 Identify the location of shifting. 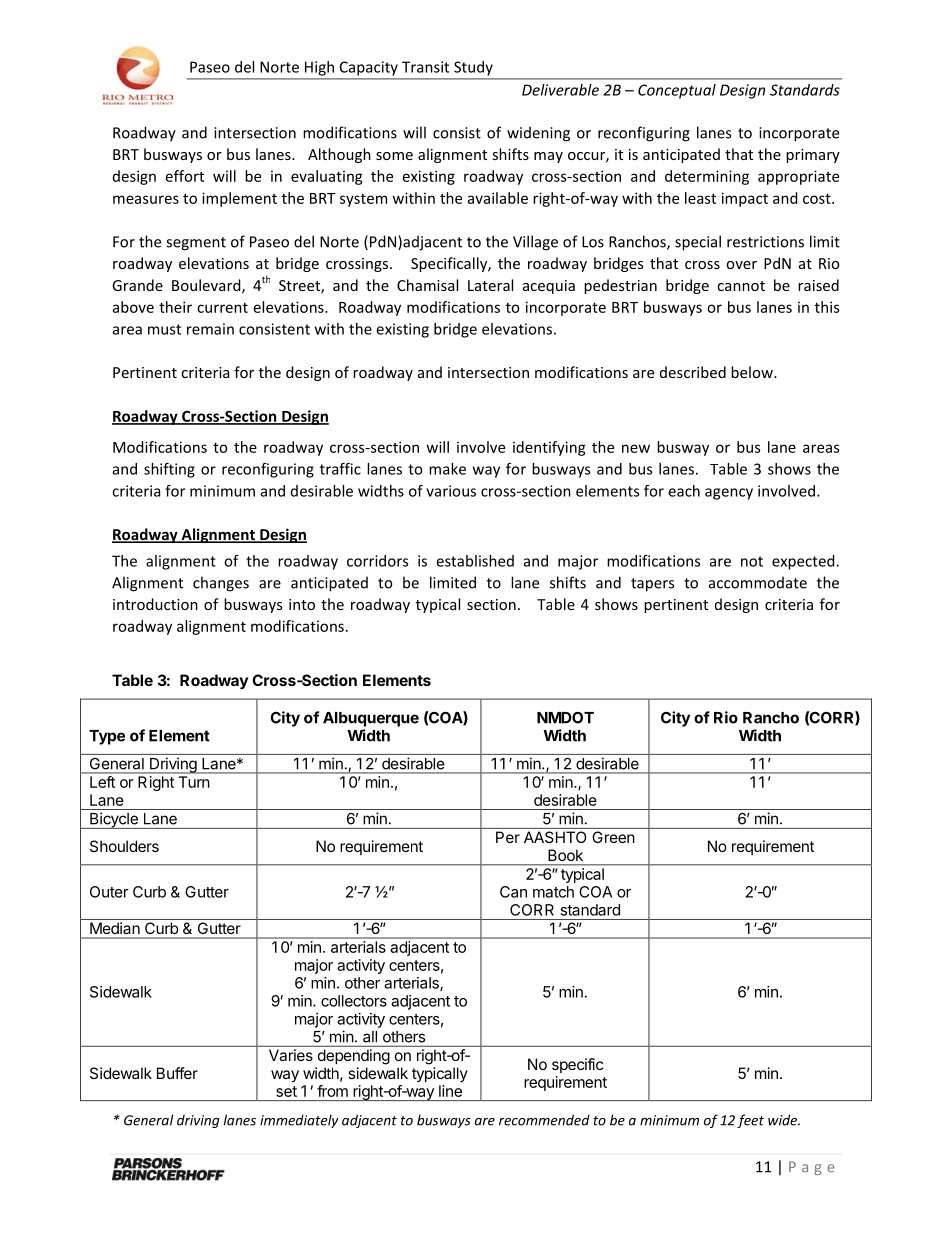
(169, 470).
